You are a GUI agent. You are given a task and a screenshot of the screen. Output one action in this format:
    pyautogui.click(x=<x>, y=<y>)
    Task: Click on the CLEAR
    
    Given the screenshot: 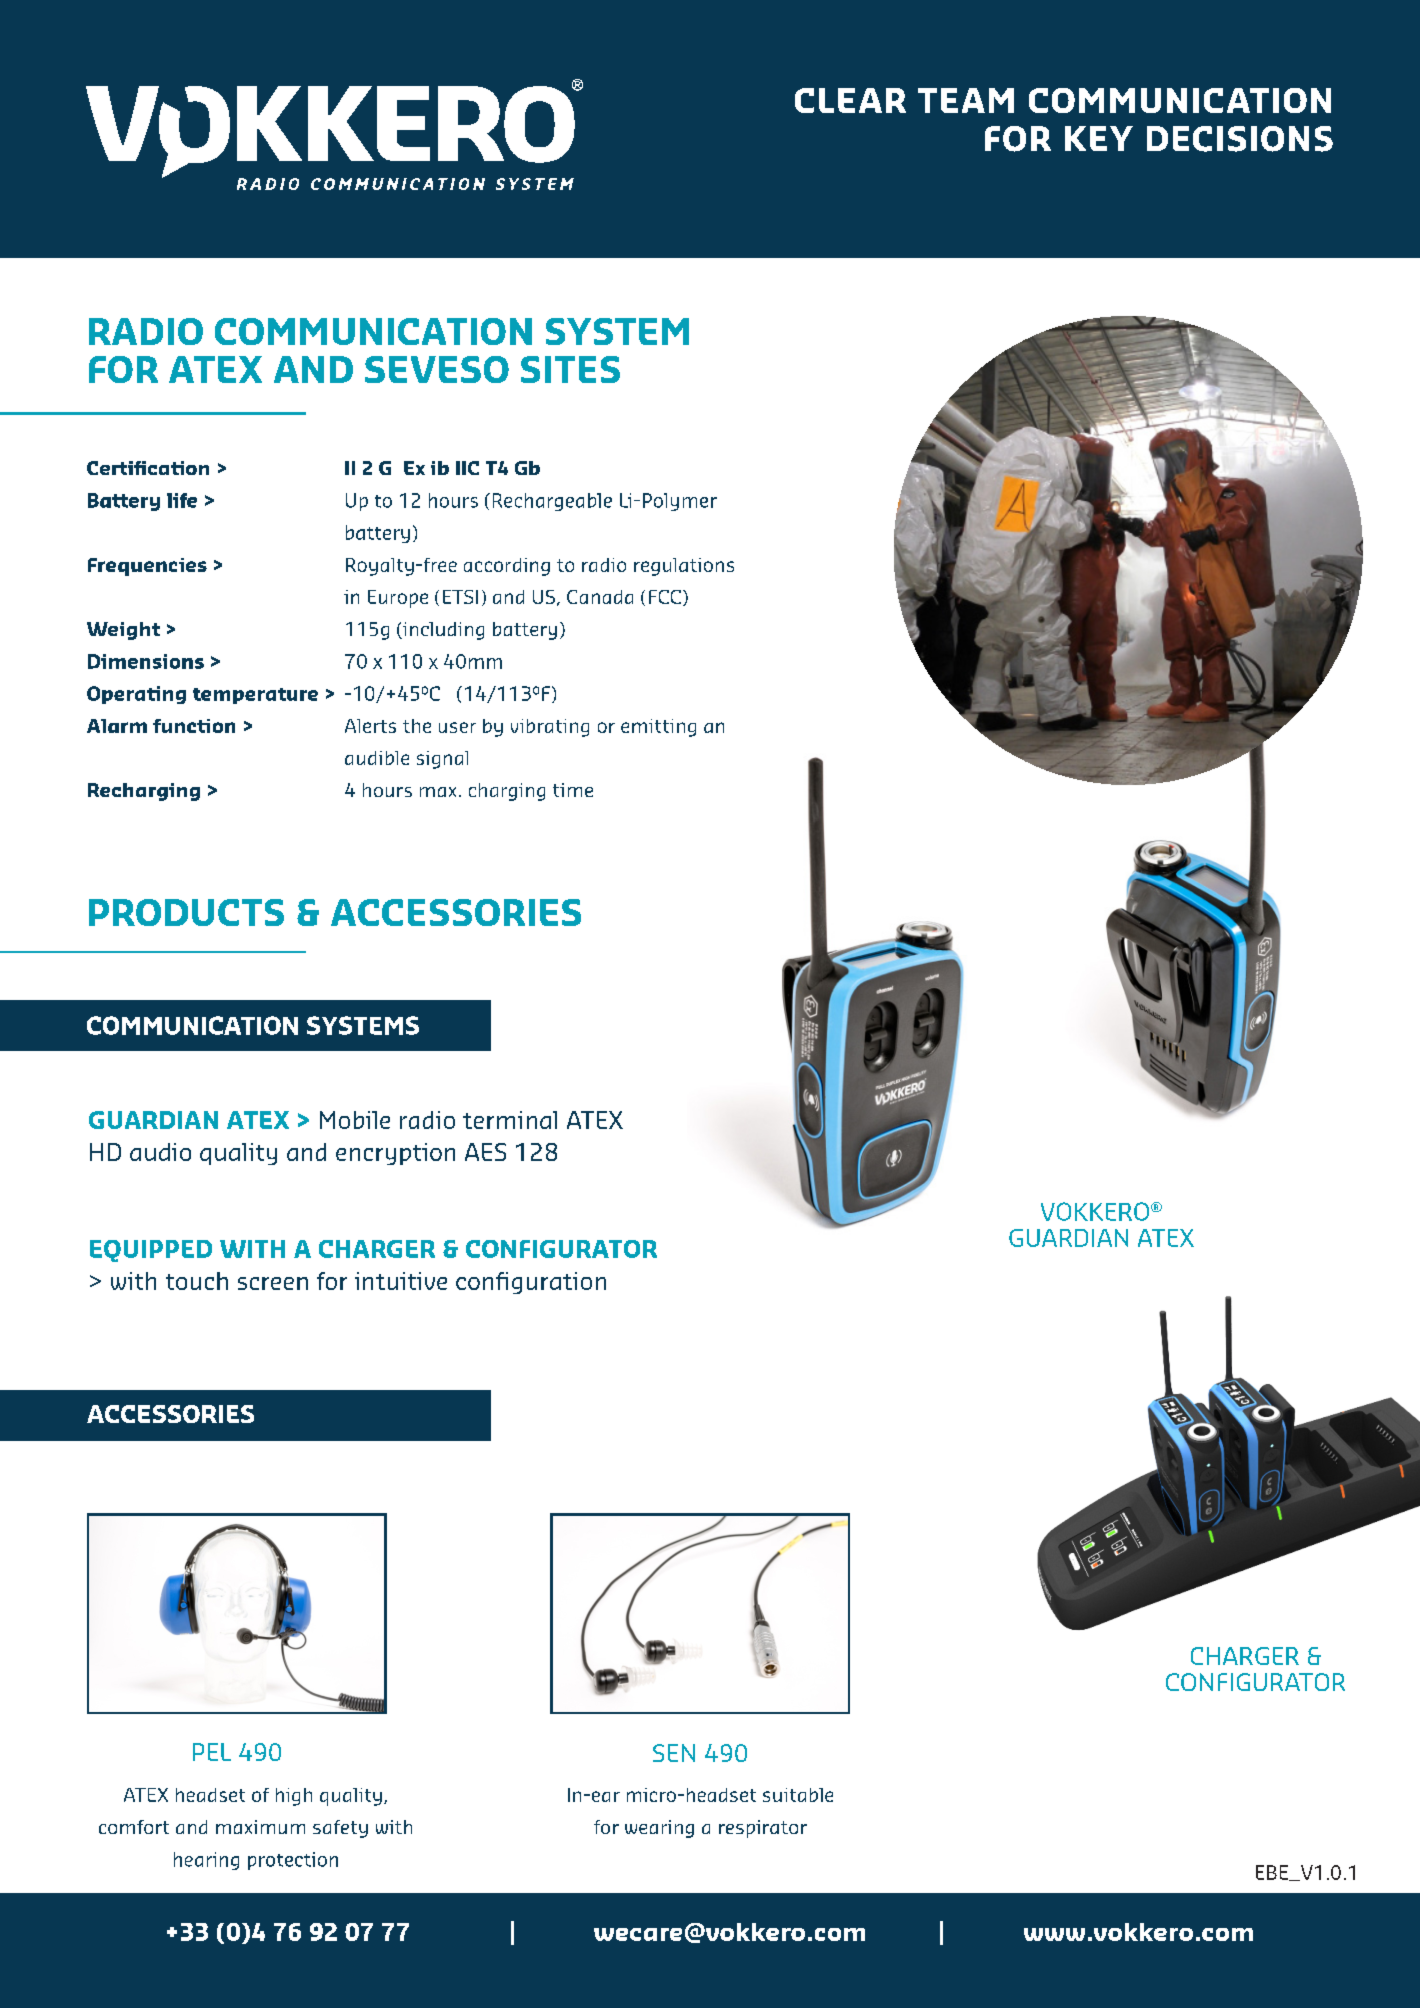 What is the action you would take?
    pyautogui.click(x=850, y=100)
